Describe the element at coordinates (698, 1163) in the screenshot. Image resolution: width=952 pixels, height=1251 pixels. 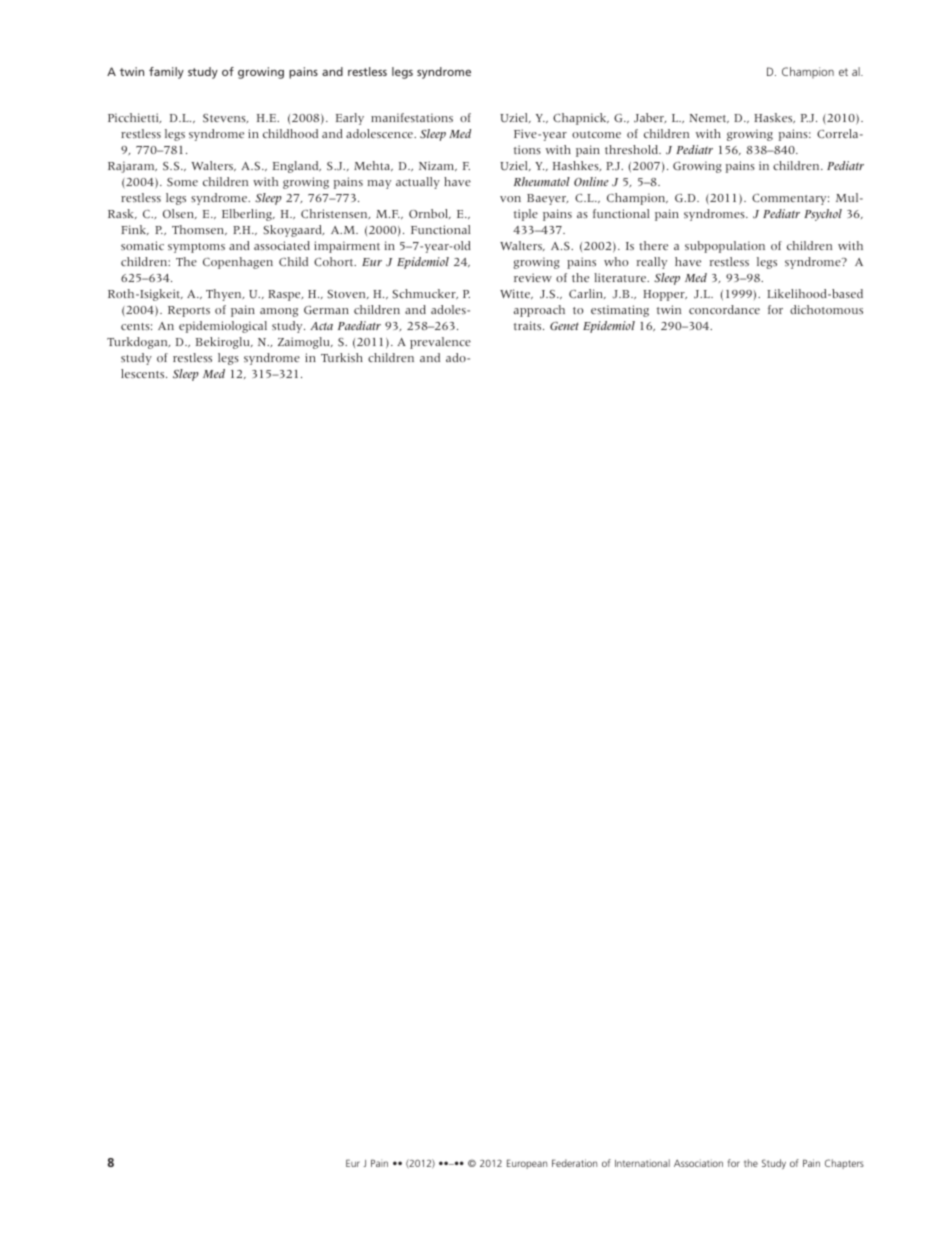
I see `Association` at that location.
